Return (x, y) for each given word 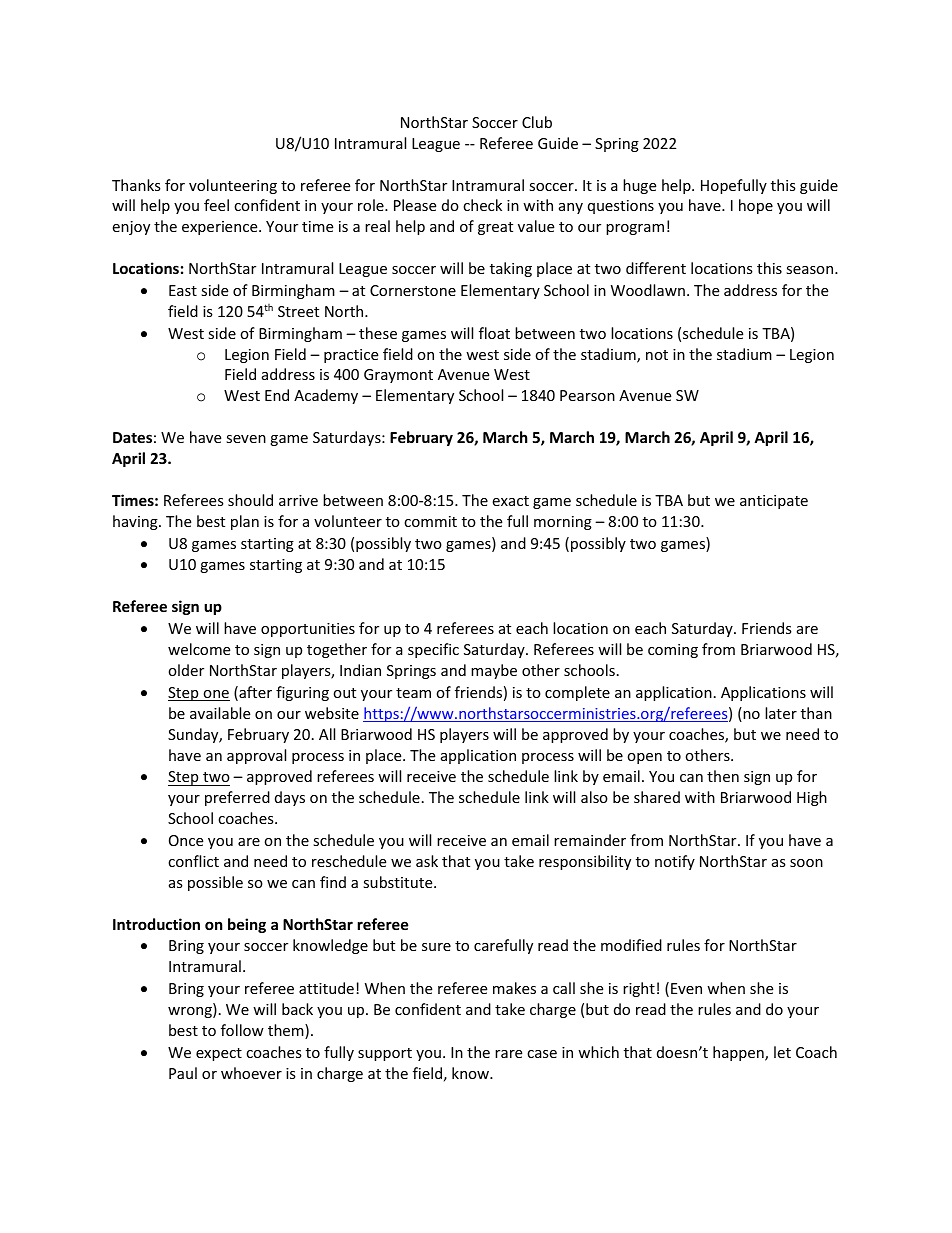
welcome (199, 649)
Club (537, 122)
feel (216, 205)
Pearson (587, 395)
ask (427, 861)
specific (433, 650)
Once (186, 840)
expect (219, 1054)
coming (673, 651)
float (494, 333)
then (723, 776)
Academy (326, 396)
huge (639, 186)
